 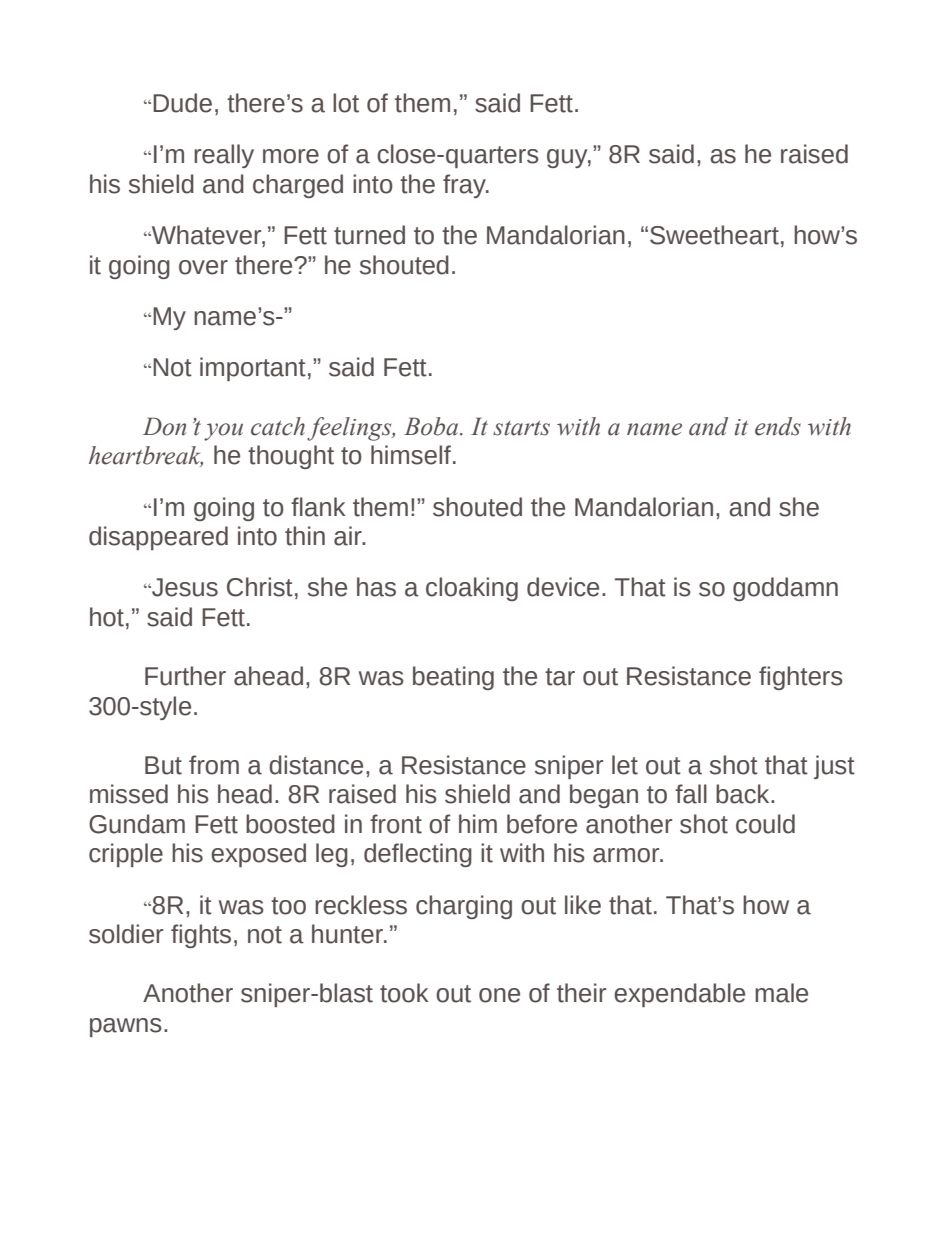 I want to click on one, so click(x=499, y=995).
